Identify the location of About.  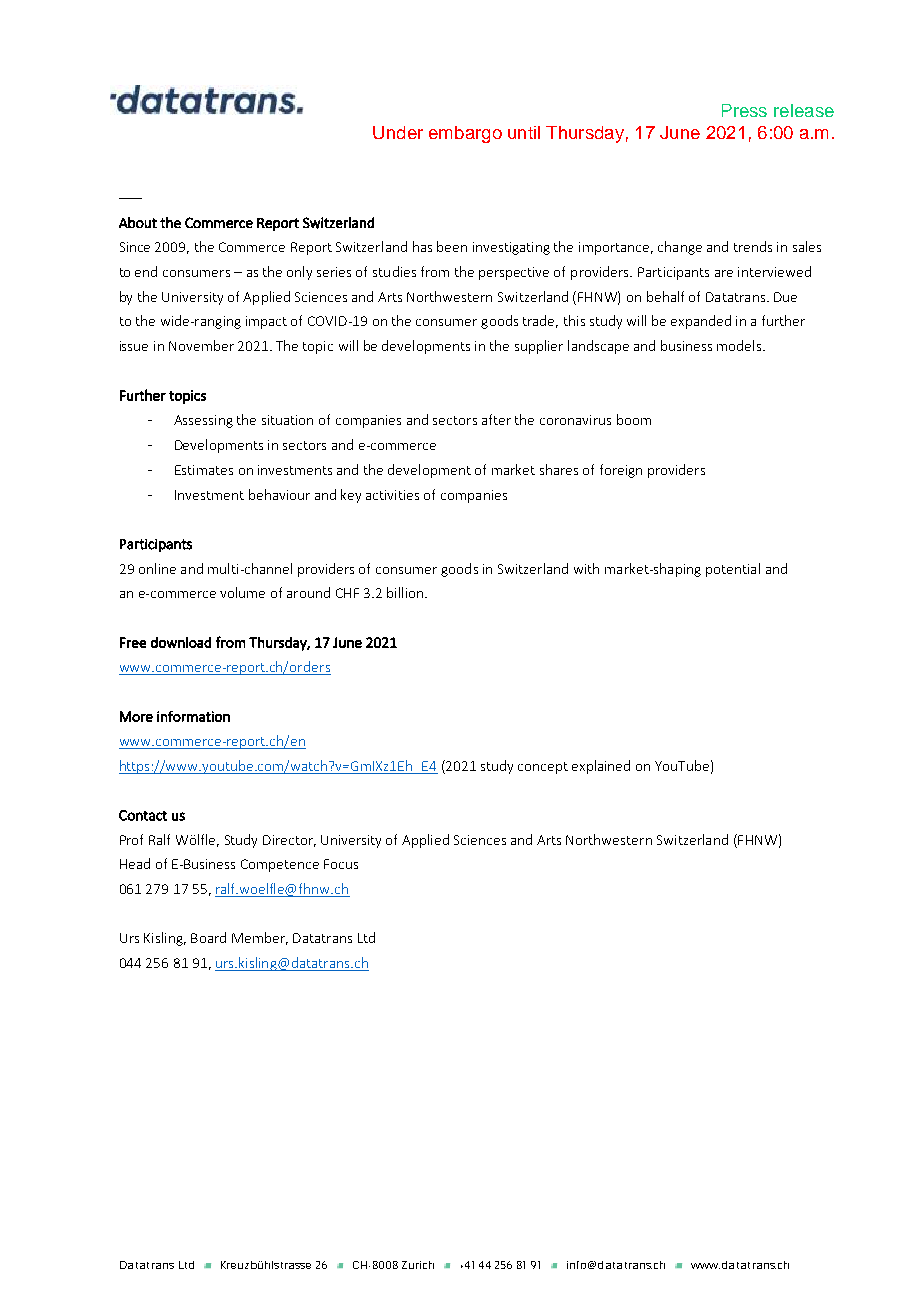
(138, 222).
